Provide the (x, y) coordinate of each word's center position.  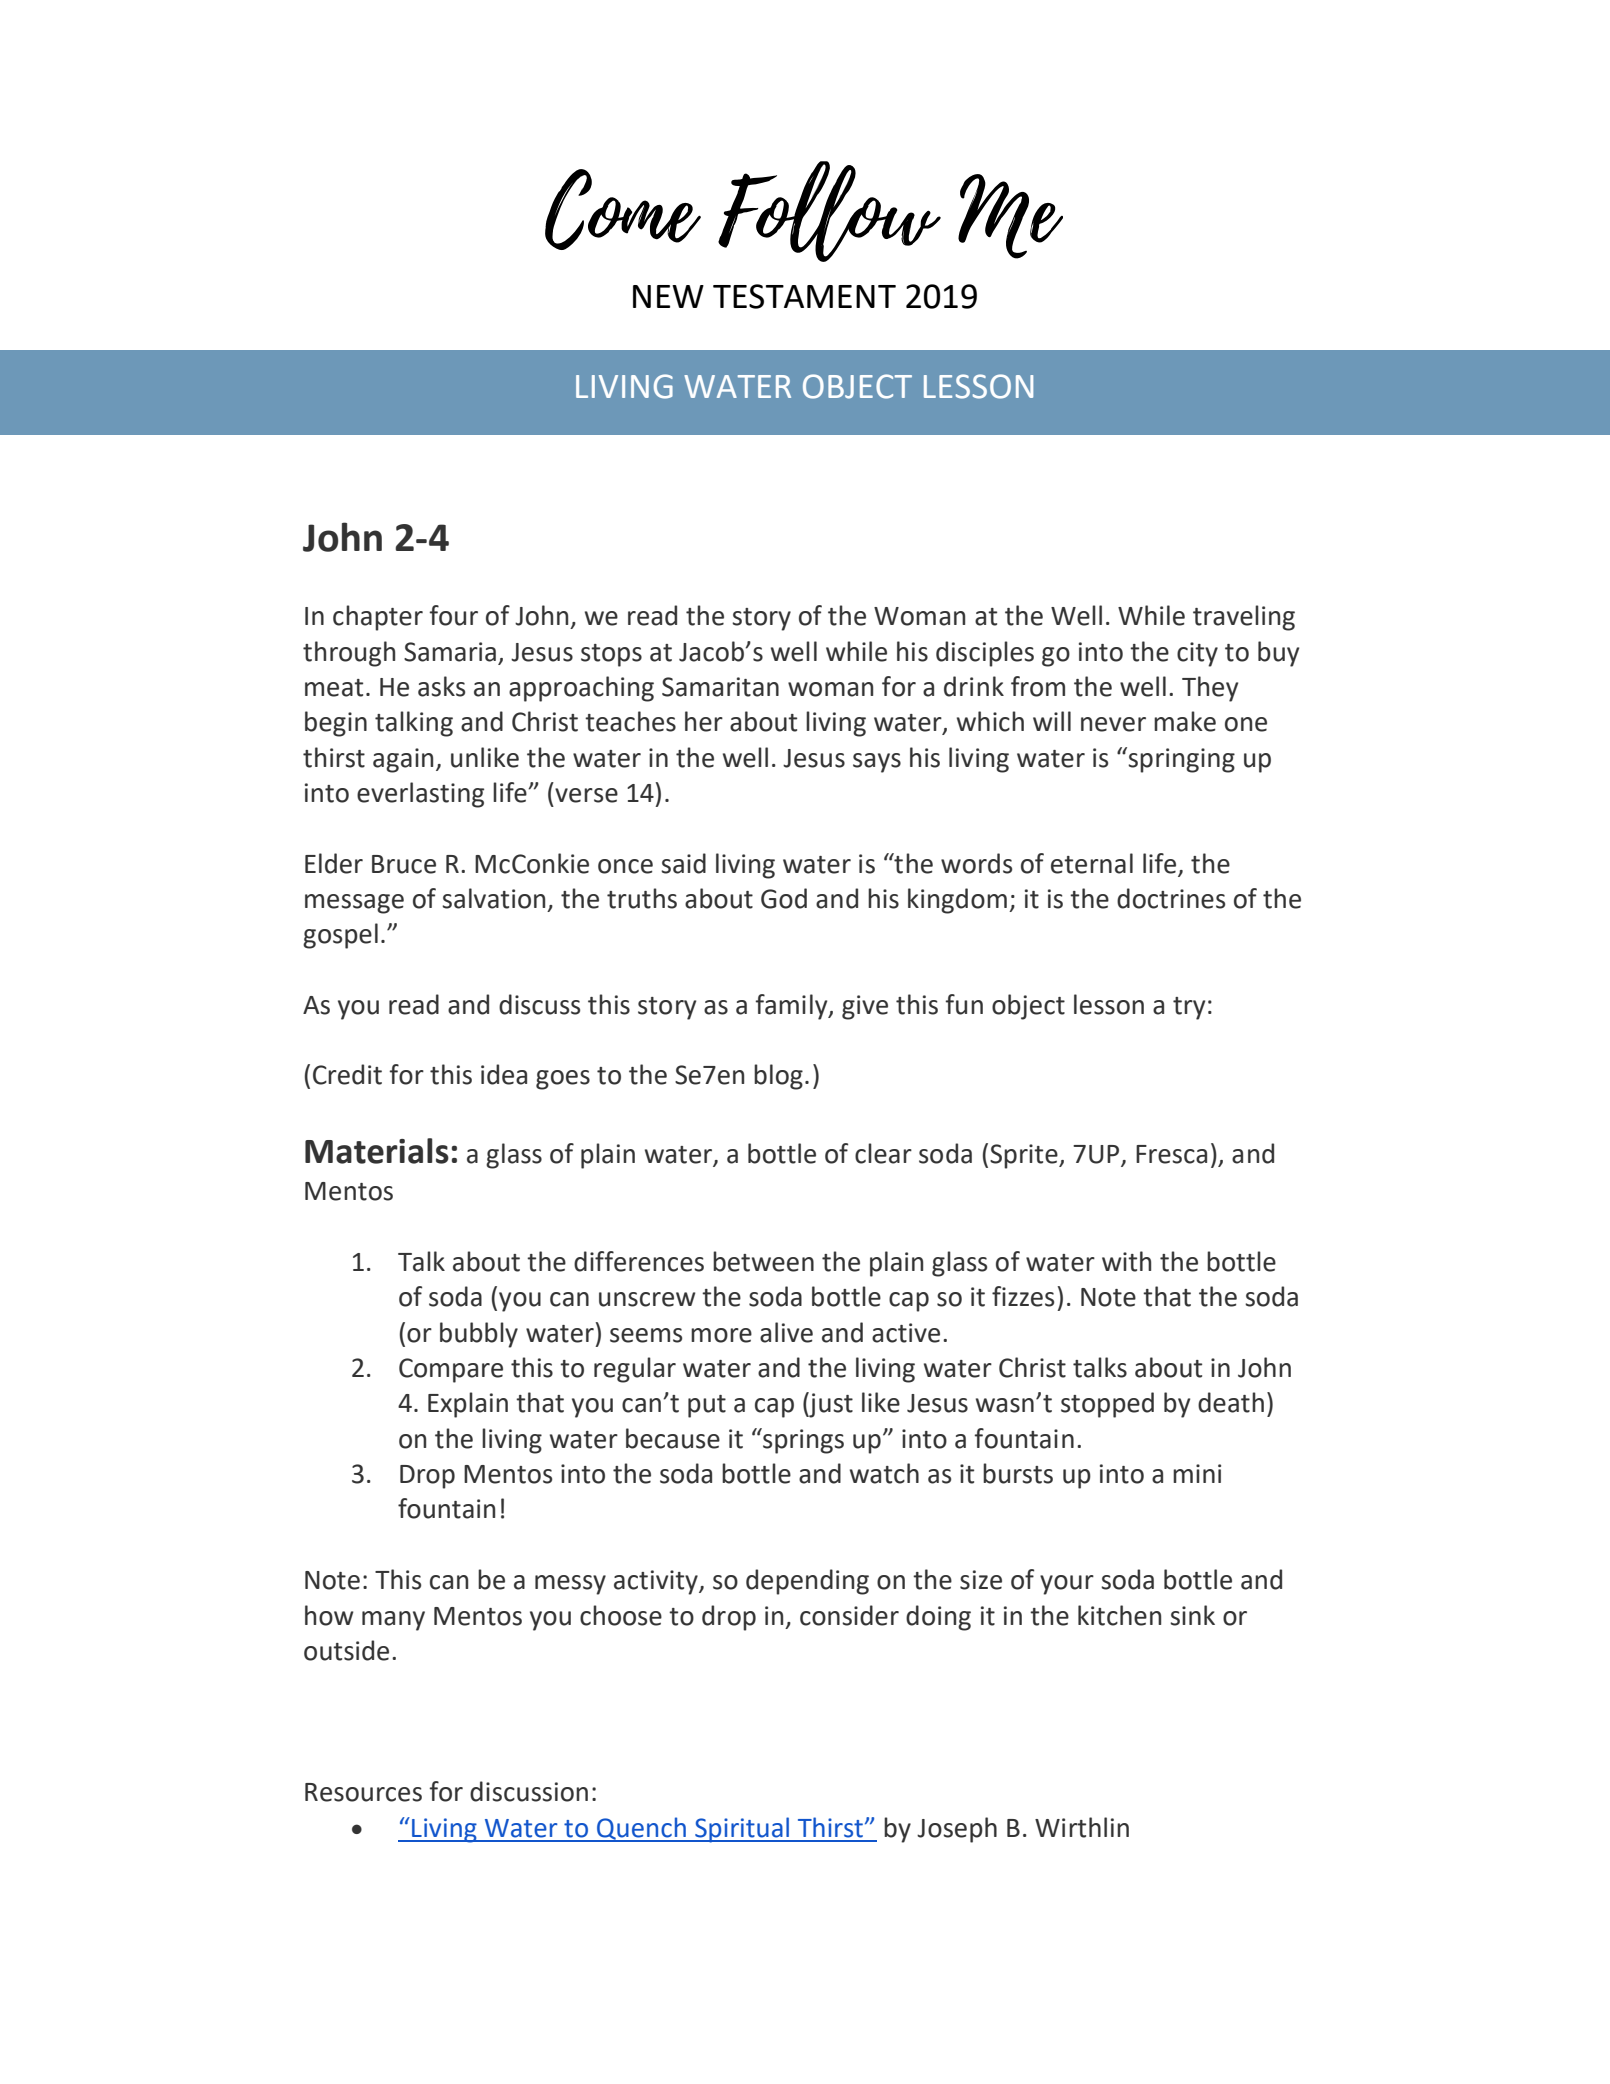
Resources (363, 1792)
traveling (1244, 618)
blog (778, 1077)
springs (802, 1441)
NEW (668, 296)
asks (441, 686)
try (1189, 1008)
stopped (1107, 1405)
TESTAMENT (804, 296)
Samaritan (720, 687)
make (1185, 721)
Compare (451, 1370)
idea (504, 1074)
